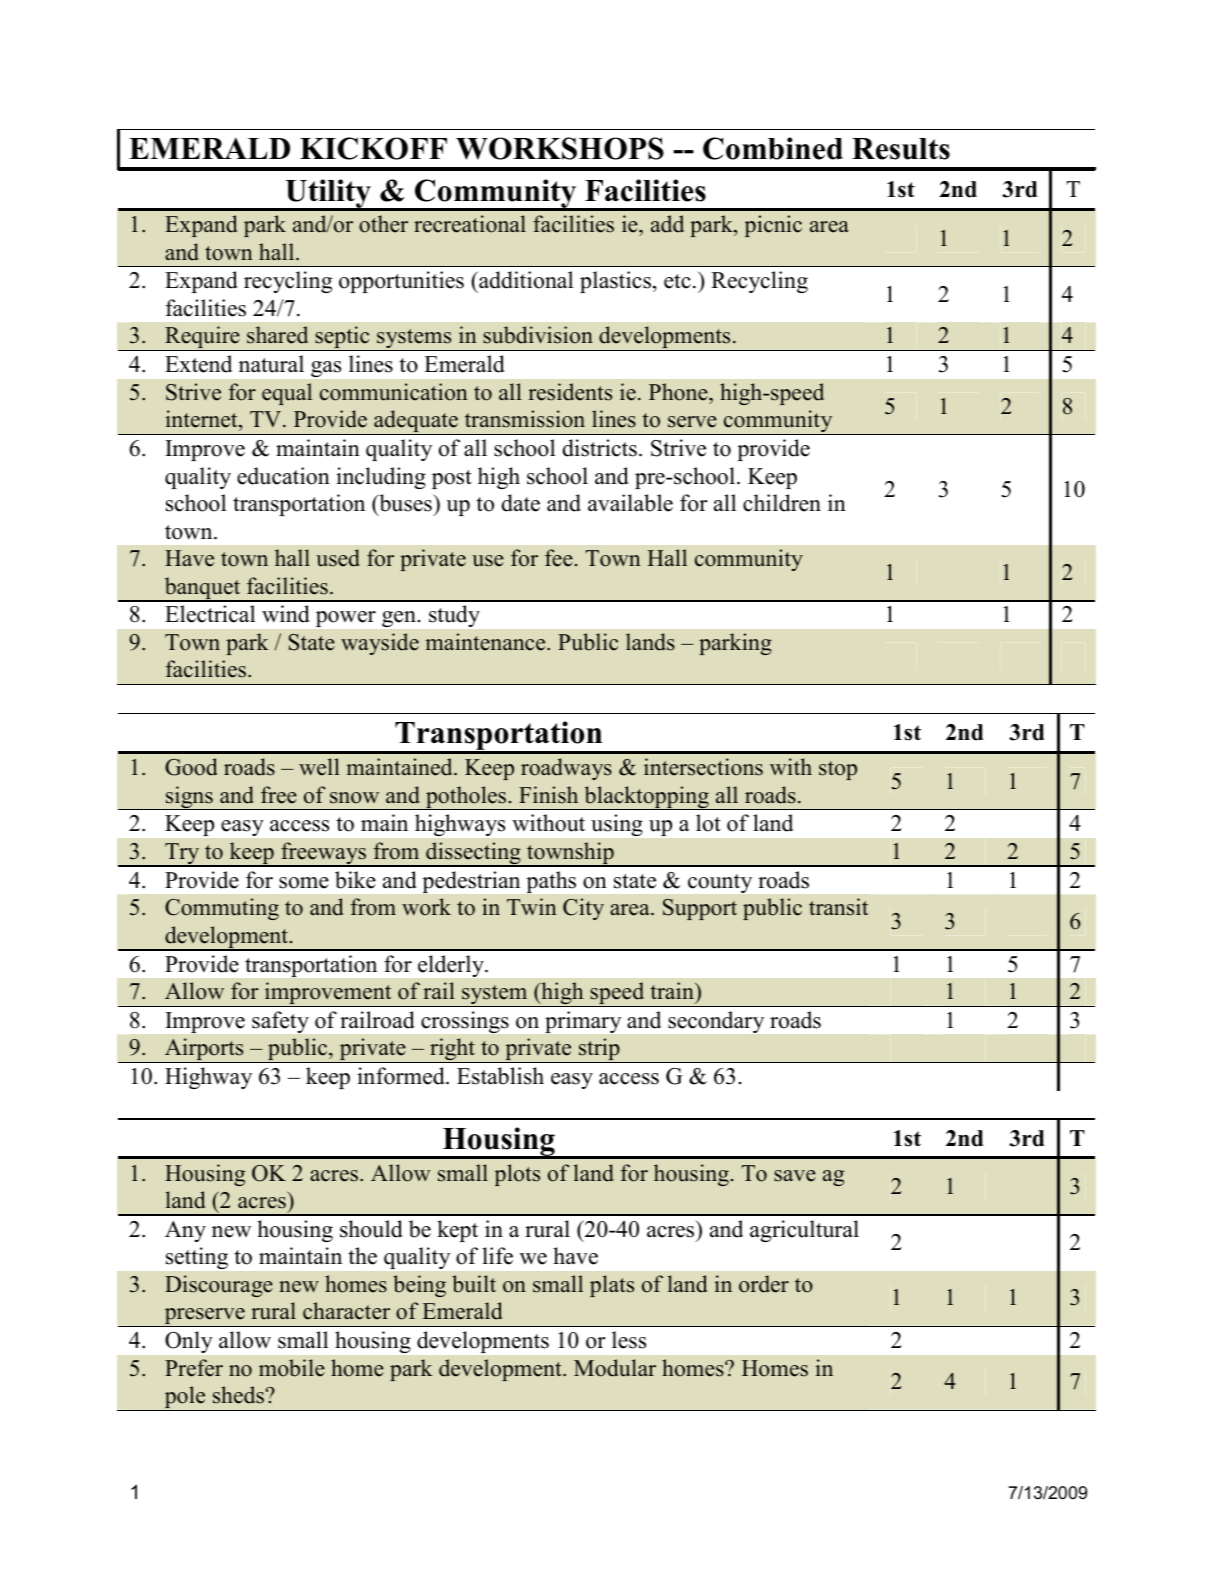 The height and width of the screenshot is (1576, 1218). What do you see at coordinates (286, 614) in the screenshot?
I see `wind` at bounding box center [286, 614].
